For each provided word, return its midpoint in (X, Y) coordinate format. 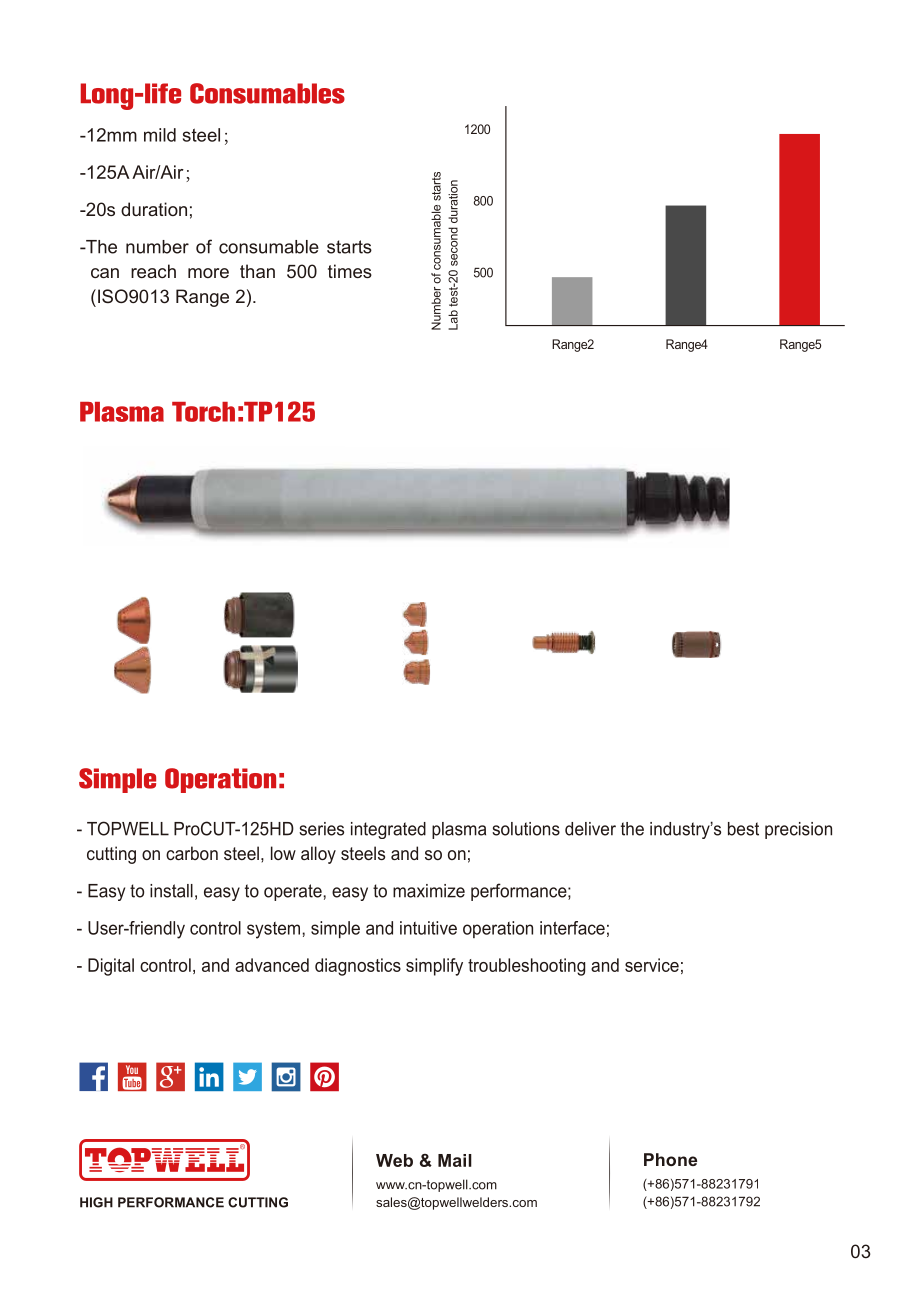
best (743, 829)
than (257, 271)
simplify (434, 967)
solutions (526, 829)
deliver (590, 829)
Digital (111, 967)
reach (153, 271)
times (350, 271)
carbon (192, 853)
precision (798, 830)
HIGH (96, 1202)
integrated (388, 830)
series (321, 829)
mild (160, 135)
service (652, 965)
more (208, 273)
